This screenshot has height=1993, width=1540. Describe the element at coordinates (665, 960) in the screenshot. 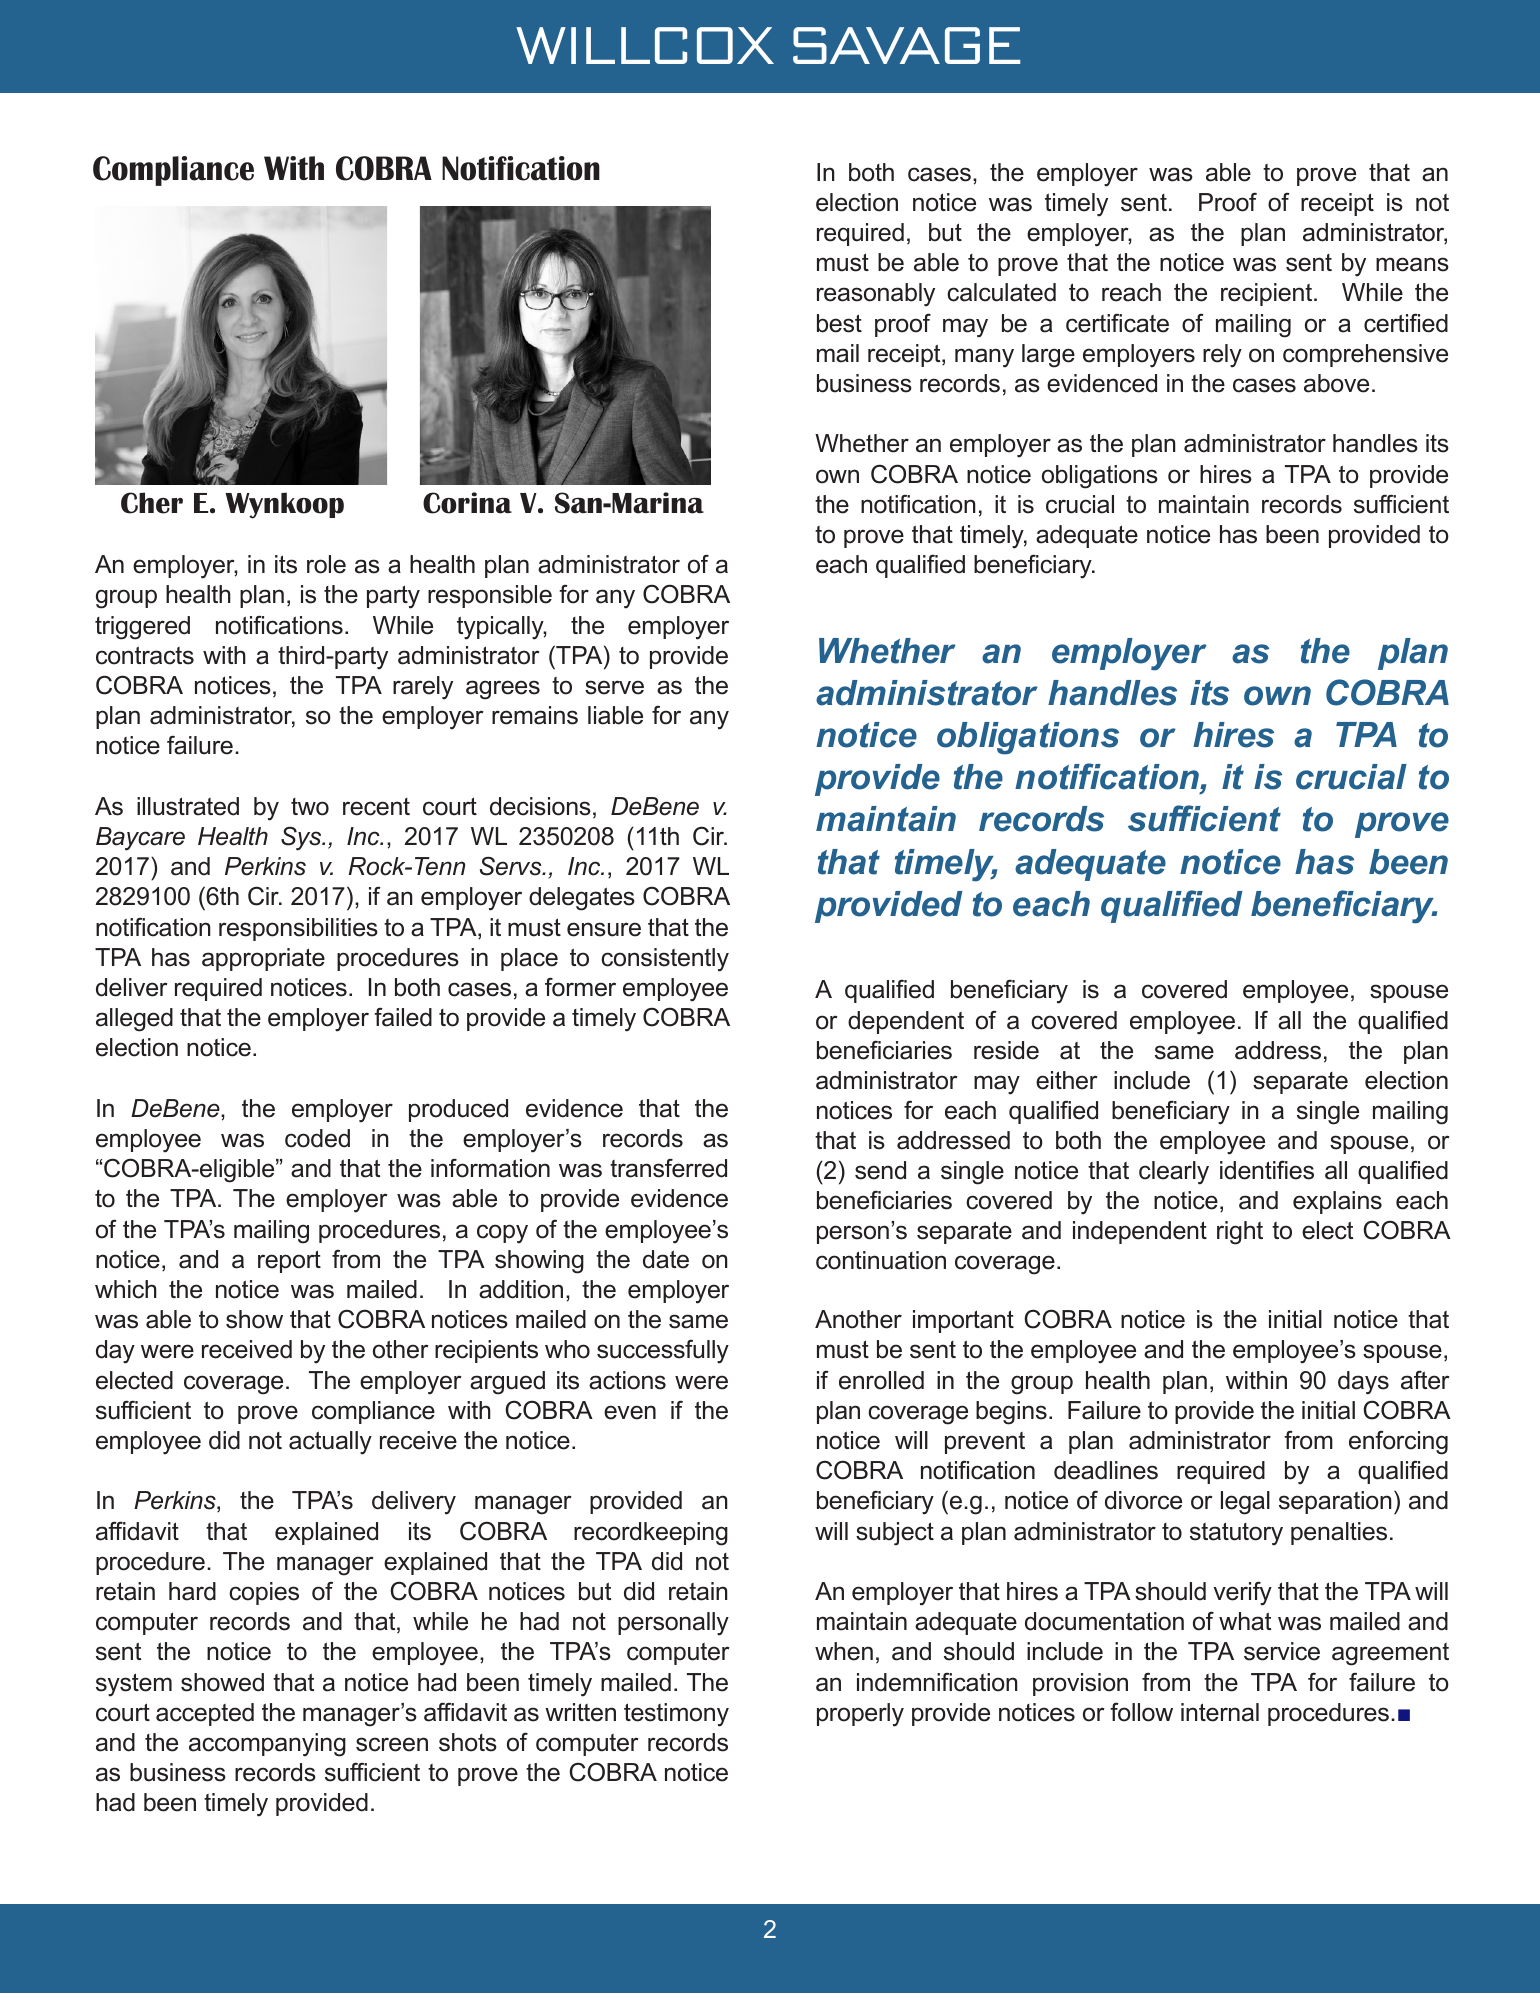

I see `consistently` at that location.
